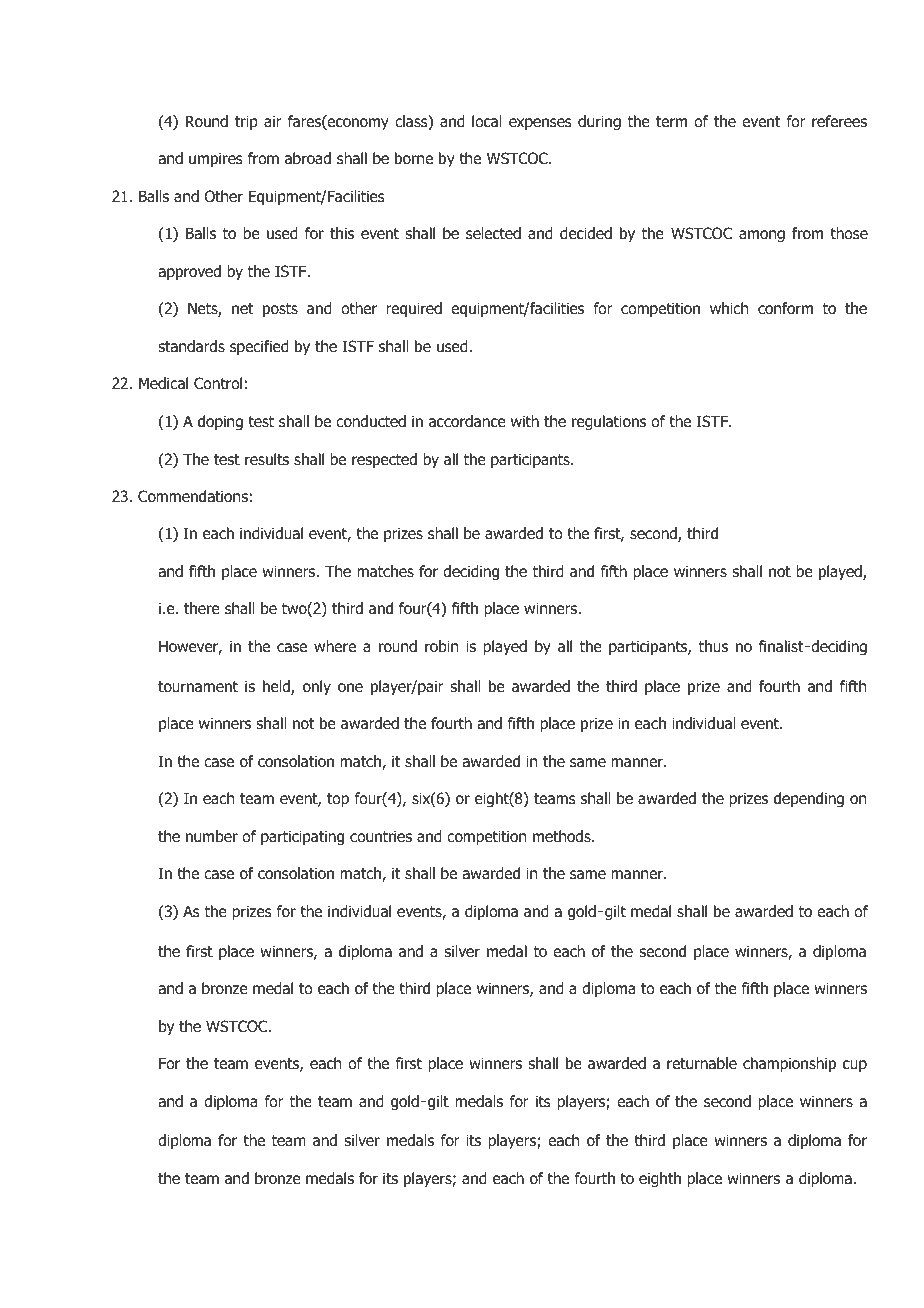 The width and height of the screenshot is (924, 1308). Describe the element at coordinates (839, 121) in the screenshot. I see `referees` at that location.
